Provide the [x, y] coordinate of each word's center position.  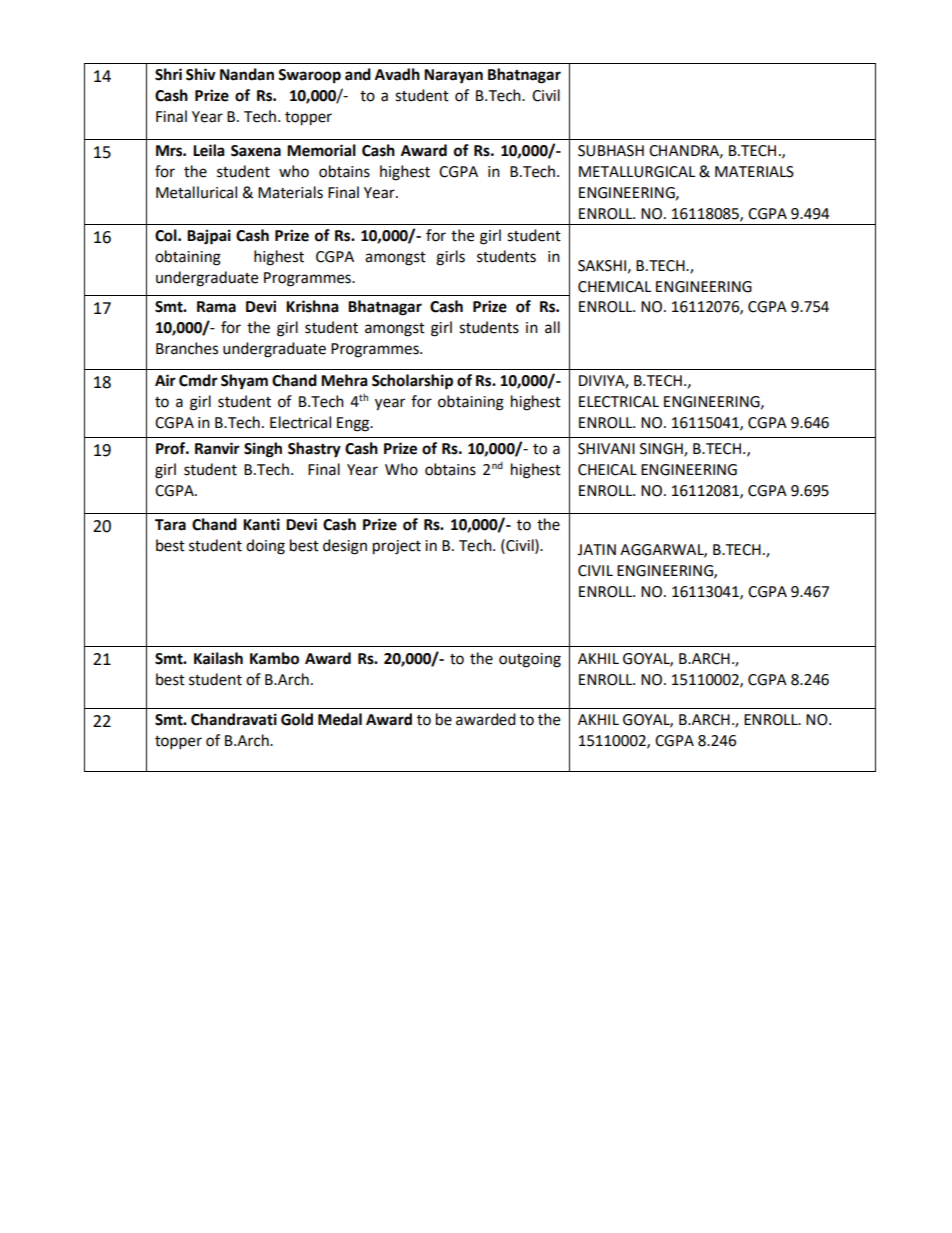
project [397, 547]
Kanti [261, 524]
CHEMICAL [614, 287]
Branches [187, 348]
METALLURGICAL [637, 172]
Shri [168, 74]
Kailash [218, 658]
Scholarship [412, 382]
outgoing [530, 660]
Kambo [274, 658]
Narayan [453, 76]
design [345, 547]
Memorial [321, 150]
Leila [209, 150]
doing [265, 547]
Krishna [312, 306]
